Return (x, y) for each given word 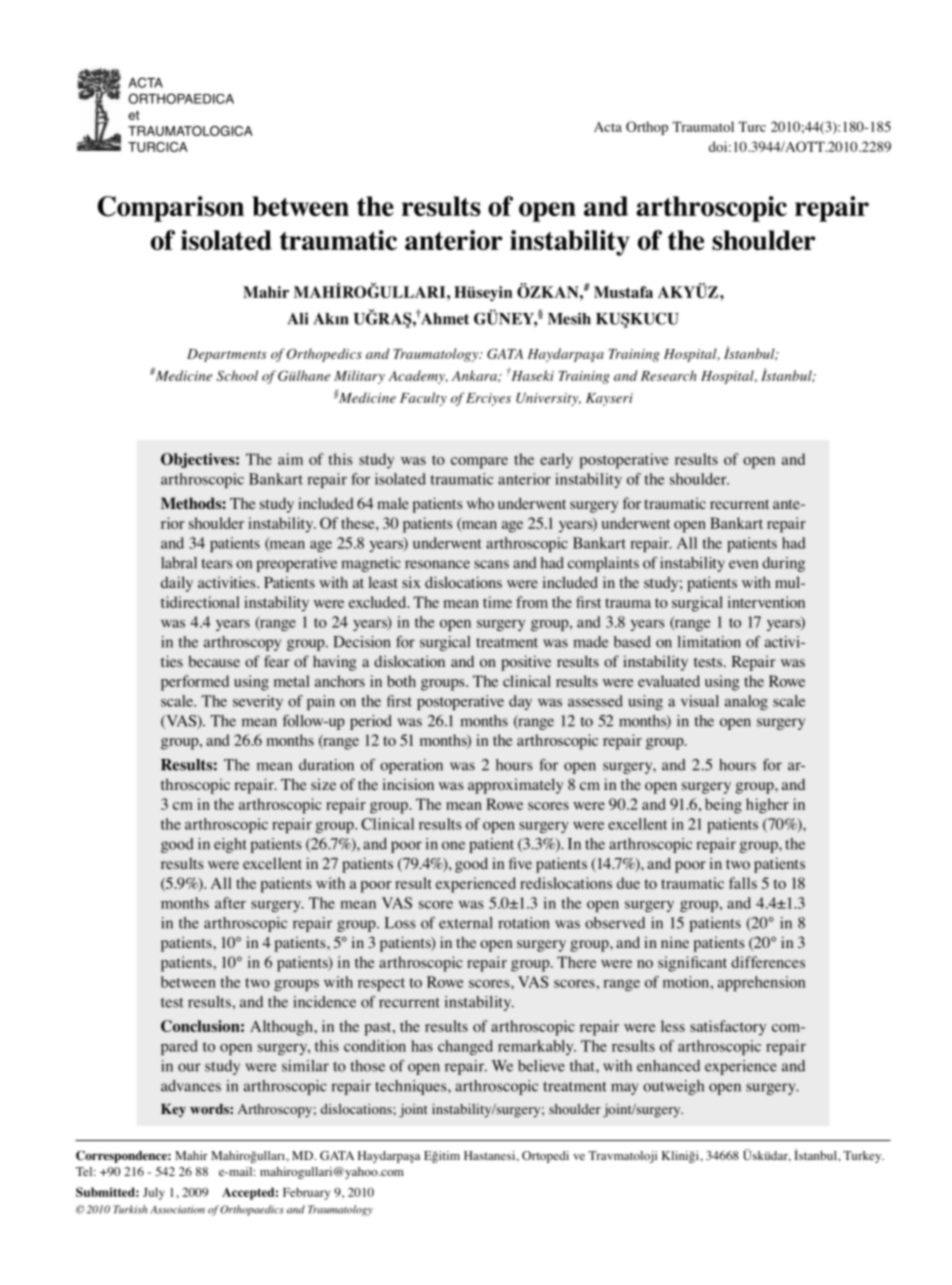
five (520, 863)
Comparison (171, 209)
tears (217, 564)
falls (743, 883)
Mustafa (623, 292)
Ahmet (444, 318)
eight (230, 845)
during (783, 564)
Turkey (863, 1157)
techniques (412, 1087)
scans (491, 564)
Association (177, 1209)
